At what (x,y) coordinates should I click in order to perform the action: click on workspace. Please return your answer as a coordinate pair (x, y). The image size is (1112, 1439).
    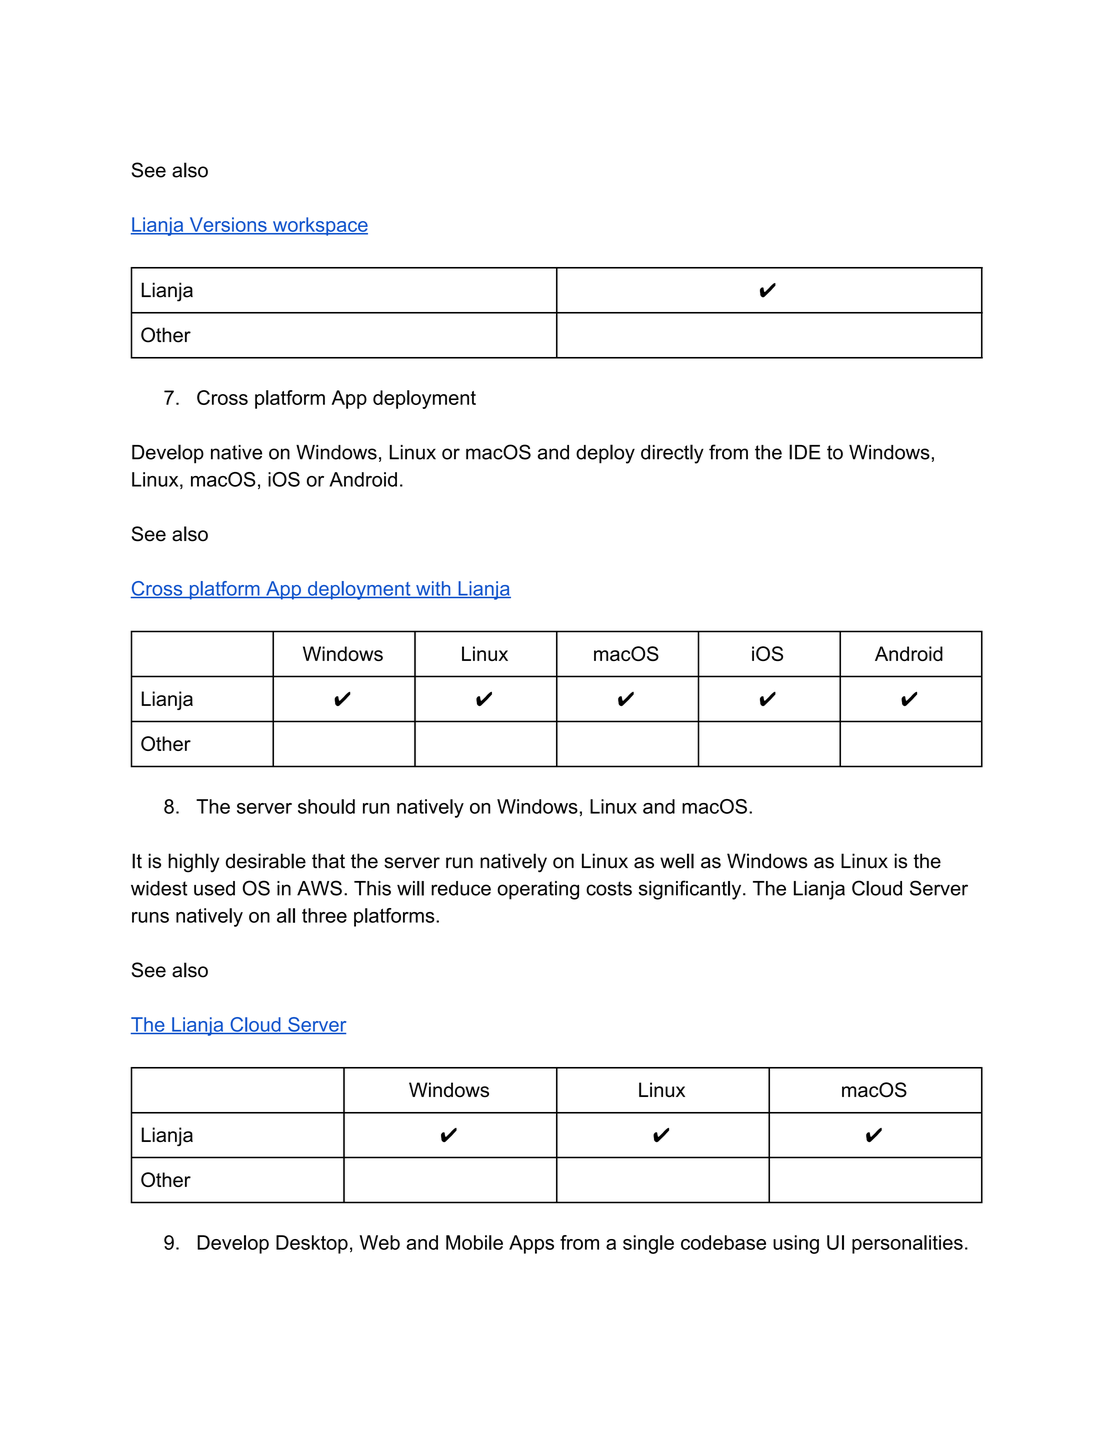
    Looking at the image, I should click on (319, 226).
